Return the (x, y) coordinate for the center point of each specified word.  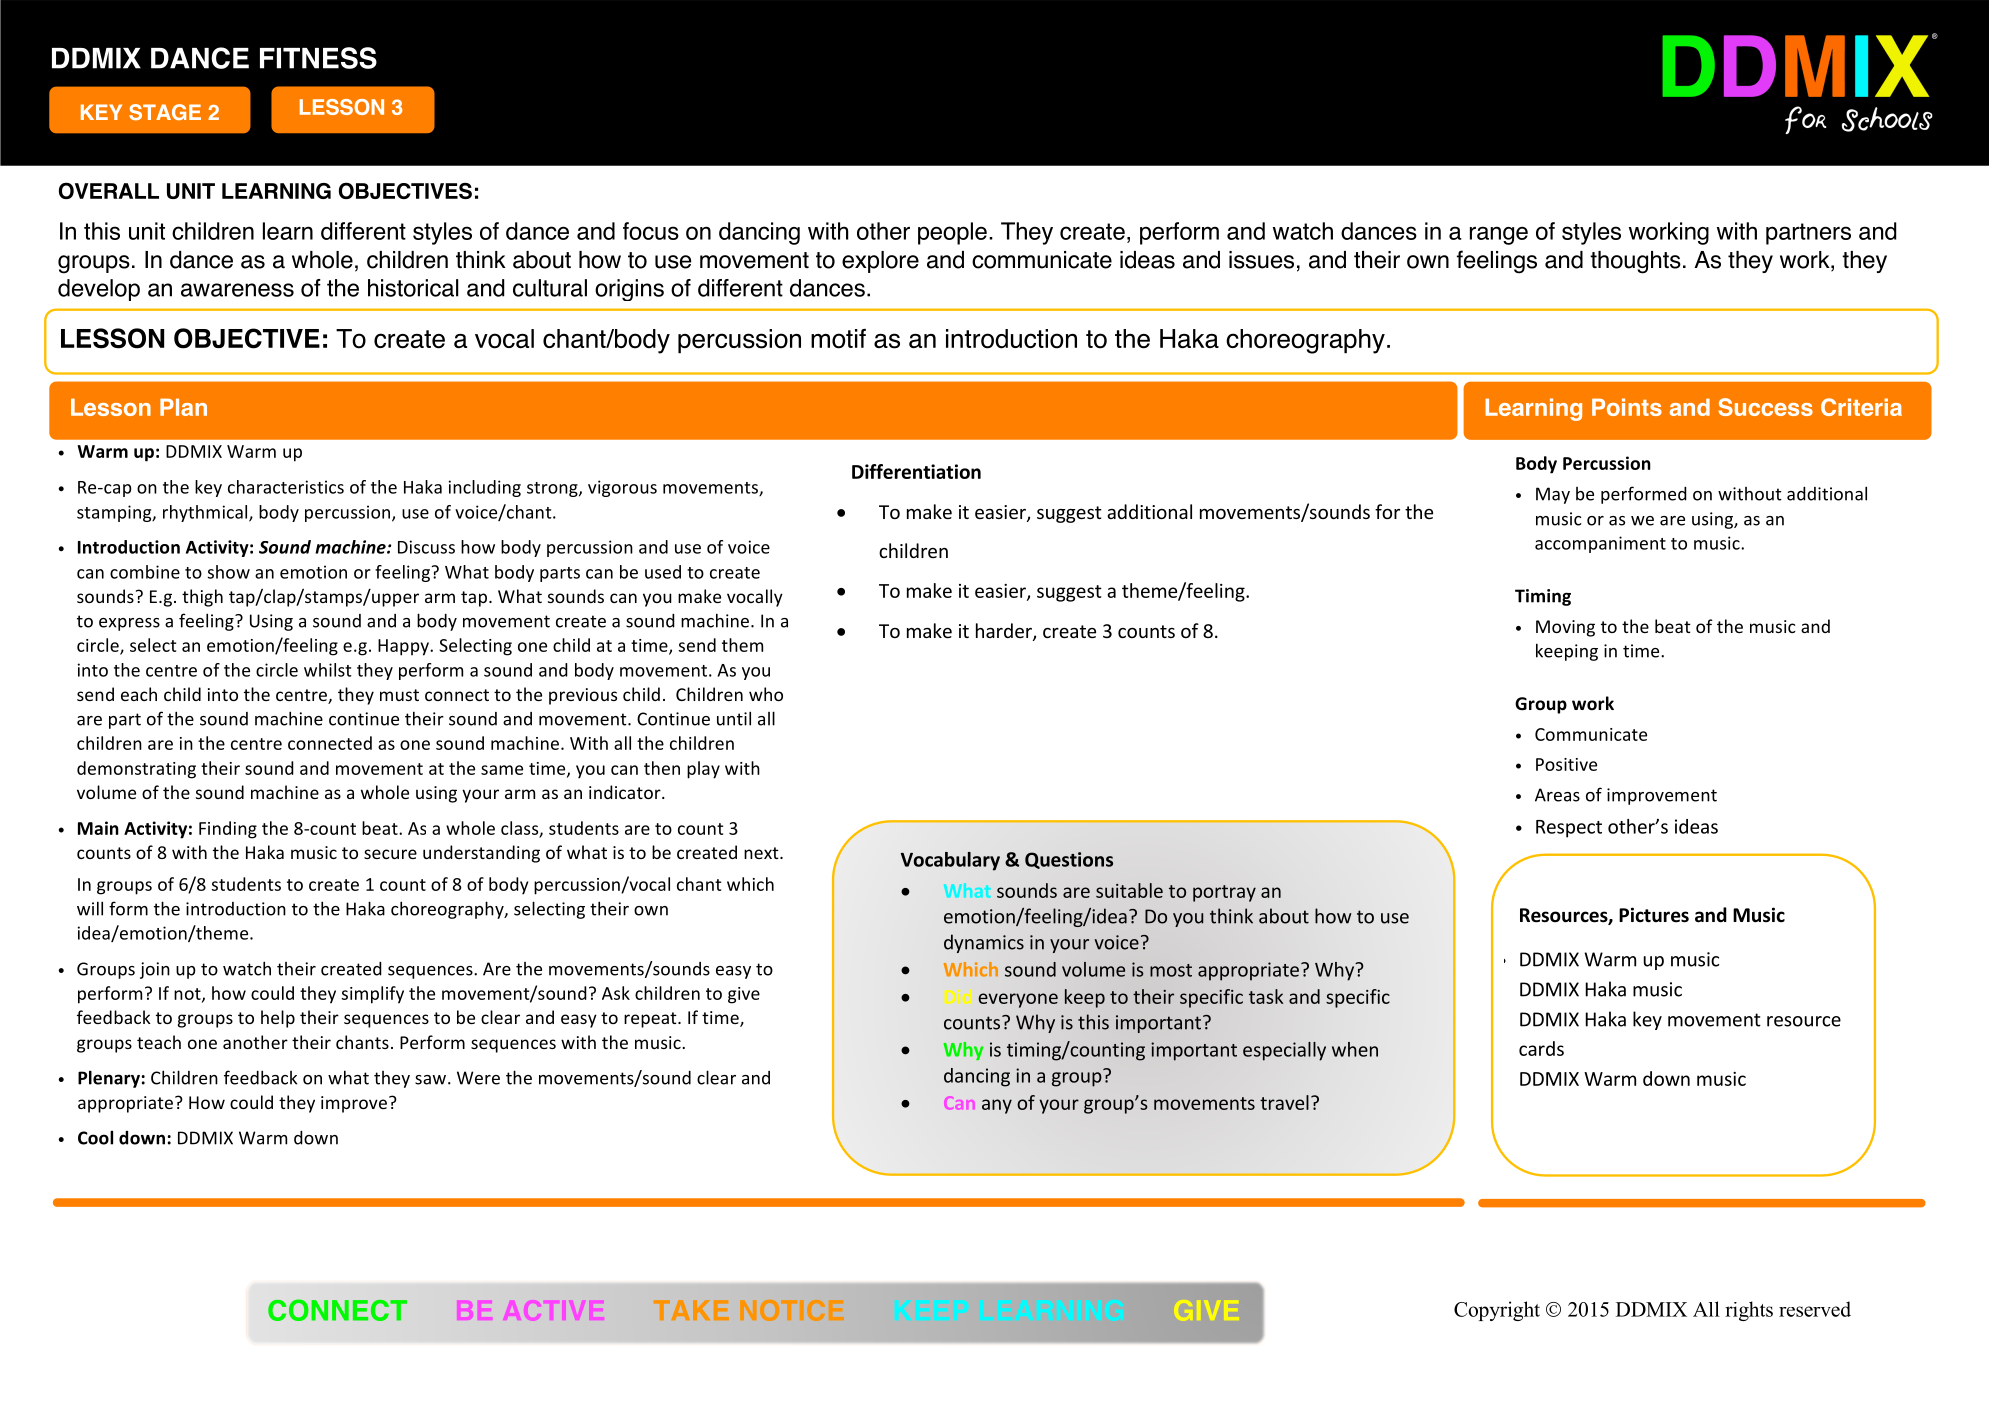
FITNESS (318, 58)
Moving (1565, 628)
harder (1005, 632)
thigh (202, 598)
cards (1541, 1048)
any (997, 1106)
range (1499, 235)
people (952, 233)
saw (430, 1080)
